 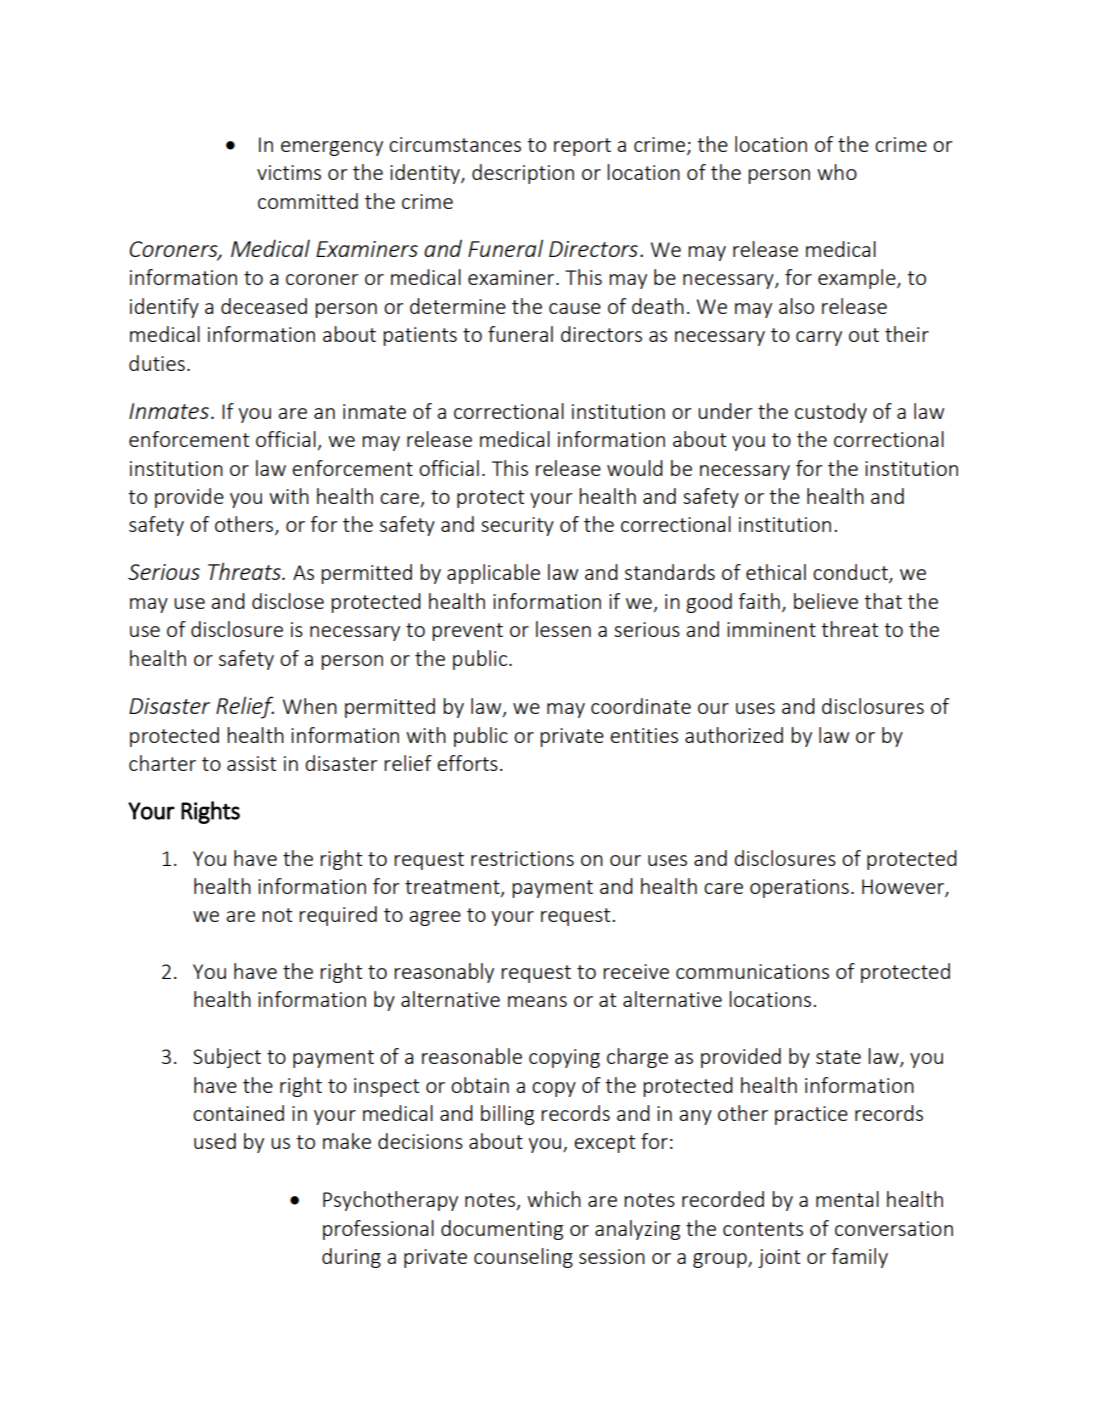 What do you see at coordinates (523, 174) in the screenshot?
I see `description` at bounding box center [523, 174].
